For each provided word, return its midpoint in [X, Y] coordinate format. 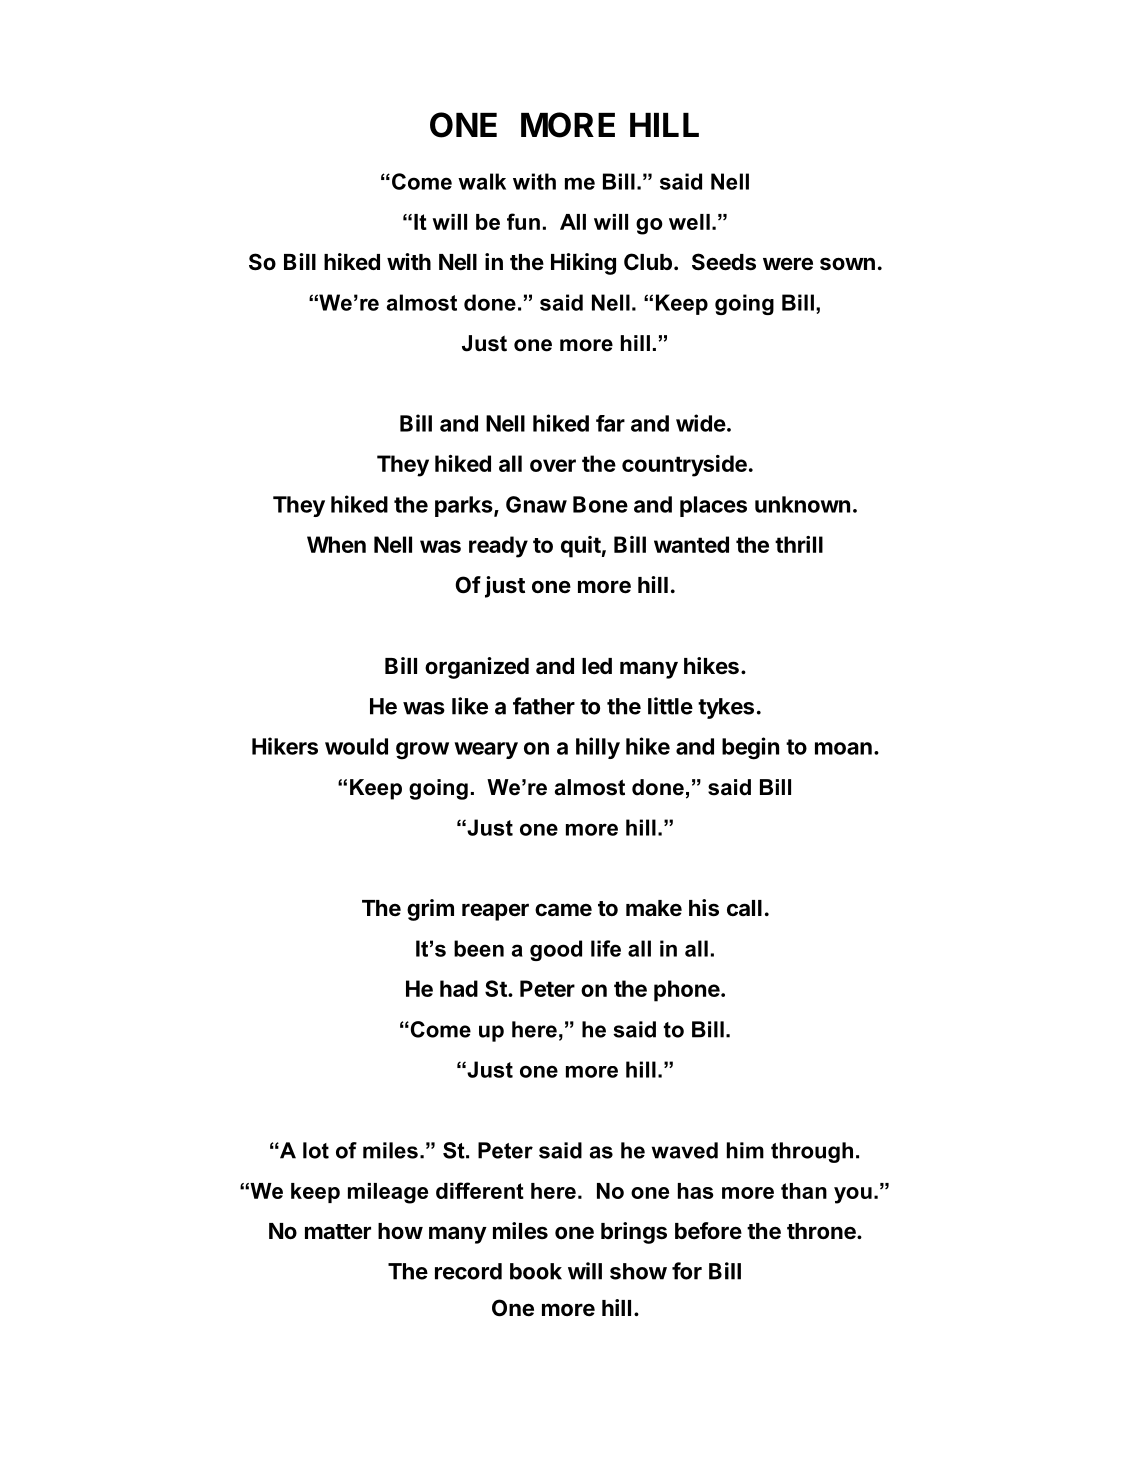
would [356, 746]
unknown [802, 504]
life [606, 948]
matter [338, 1231]
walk [482, 181]
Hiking [583, 264]
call [744, 908]
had [459, 988]
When [336, 544]
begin [750, 748]
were [788, 264]
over [553, 465]
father [544, 706]
